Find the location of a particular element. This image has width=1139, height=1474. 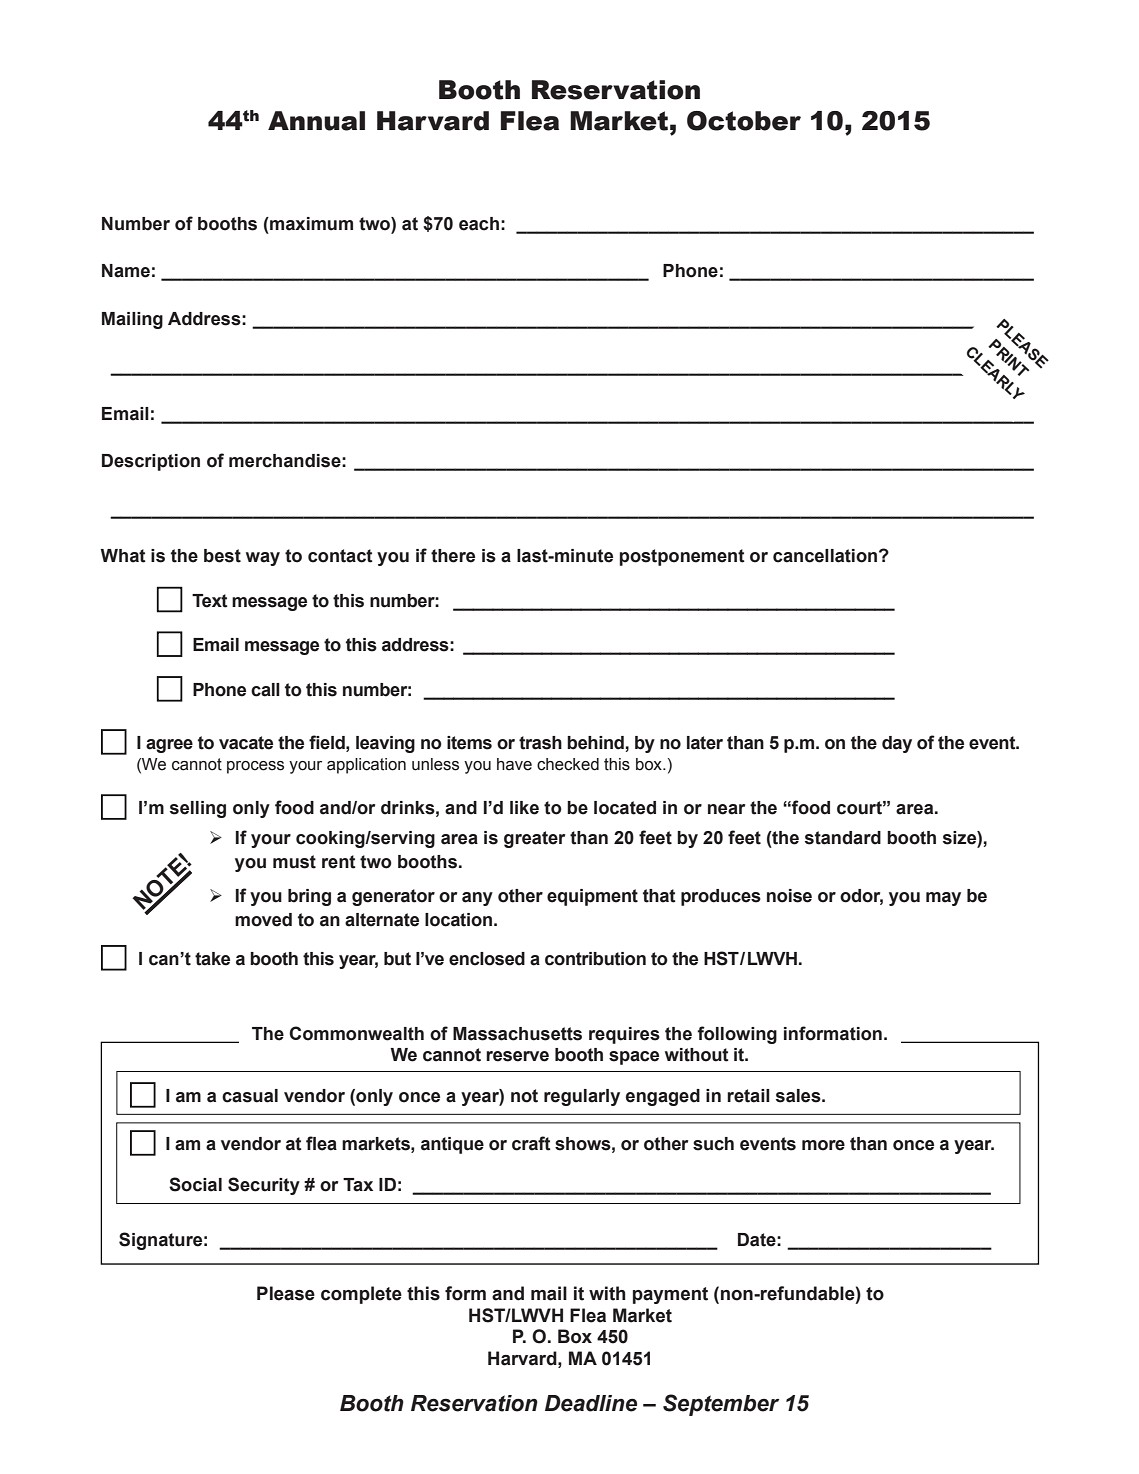

there is located at coordinates (453, 556).
